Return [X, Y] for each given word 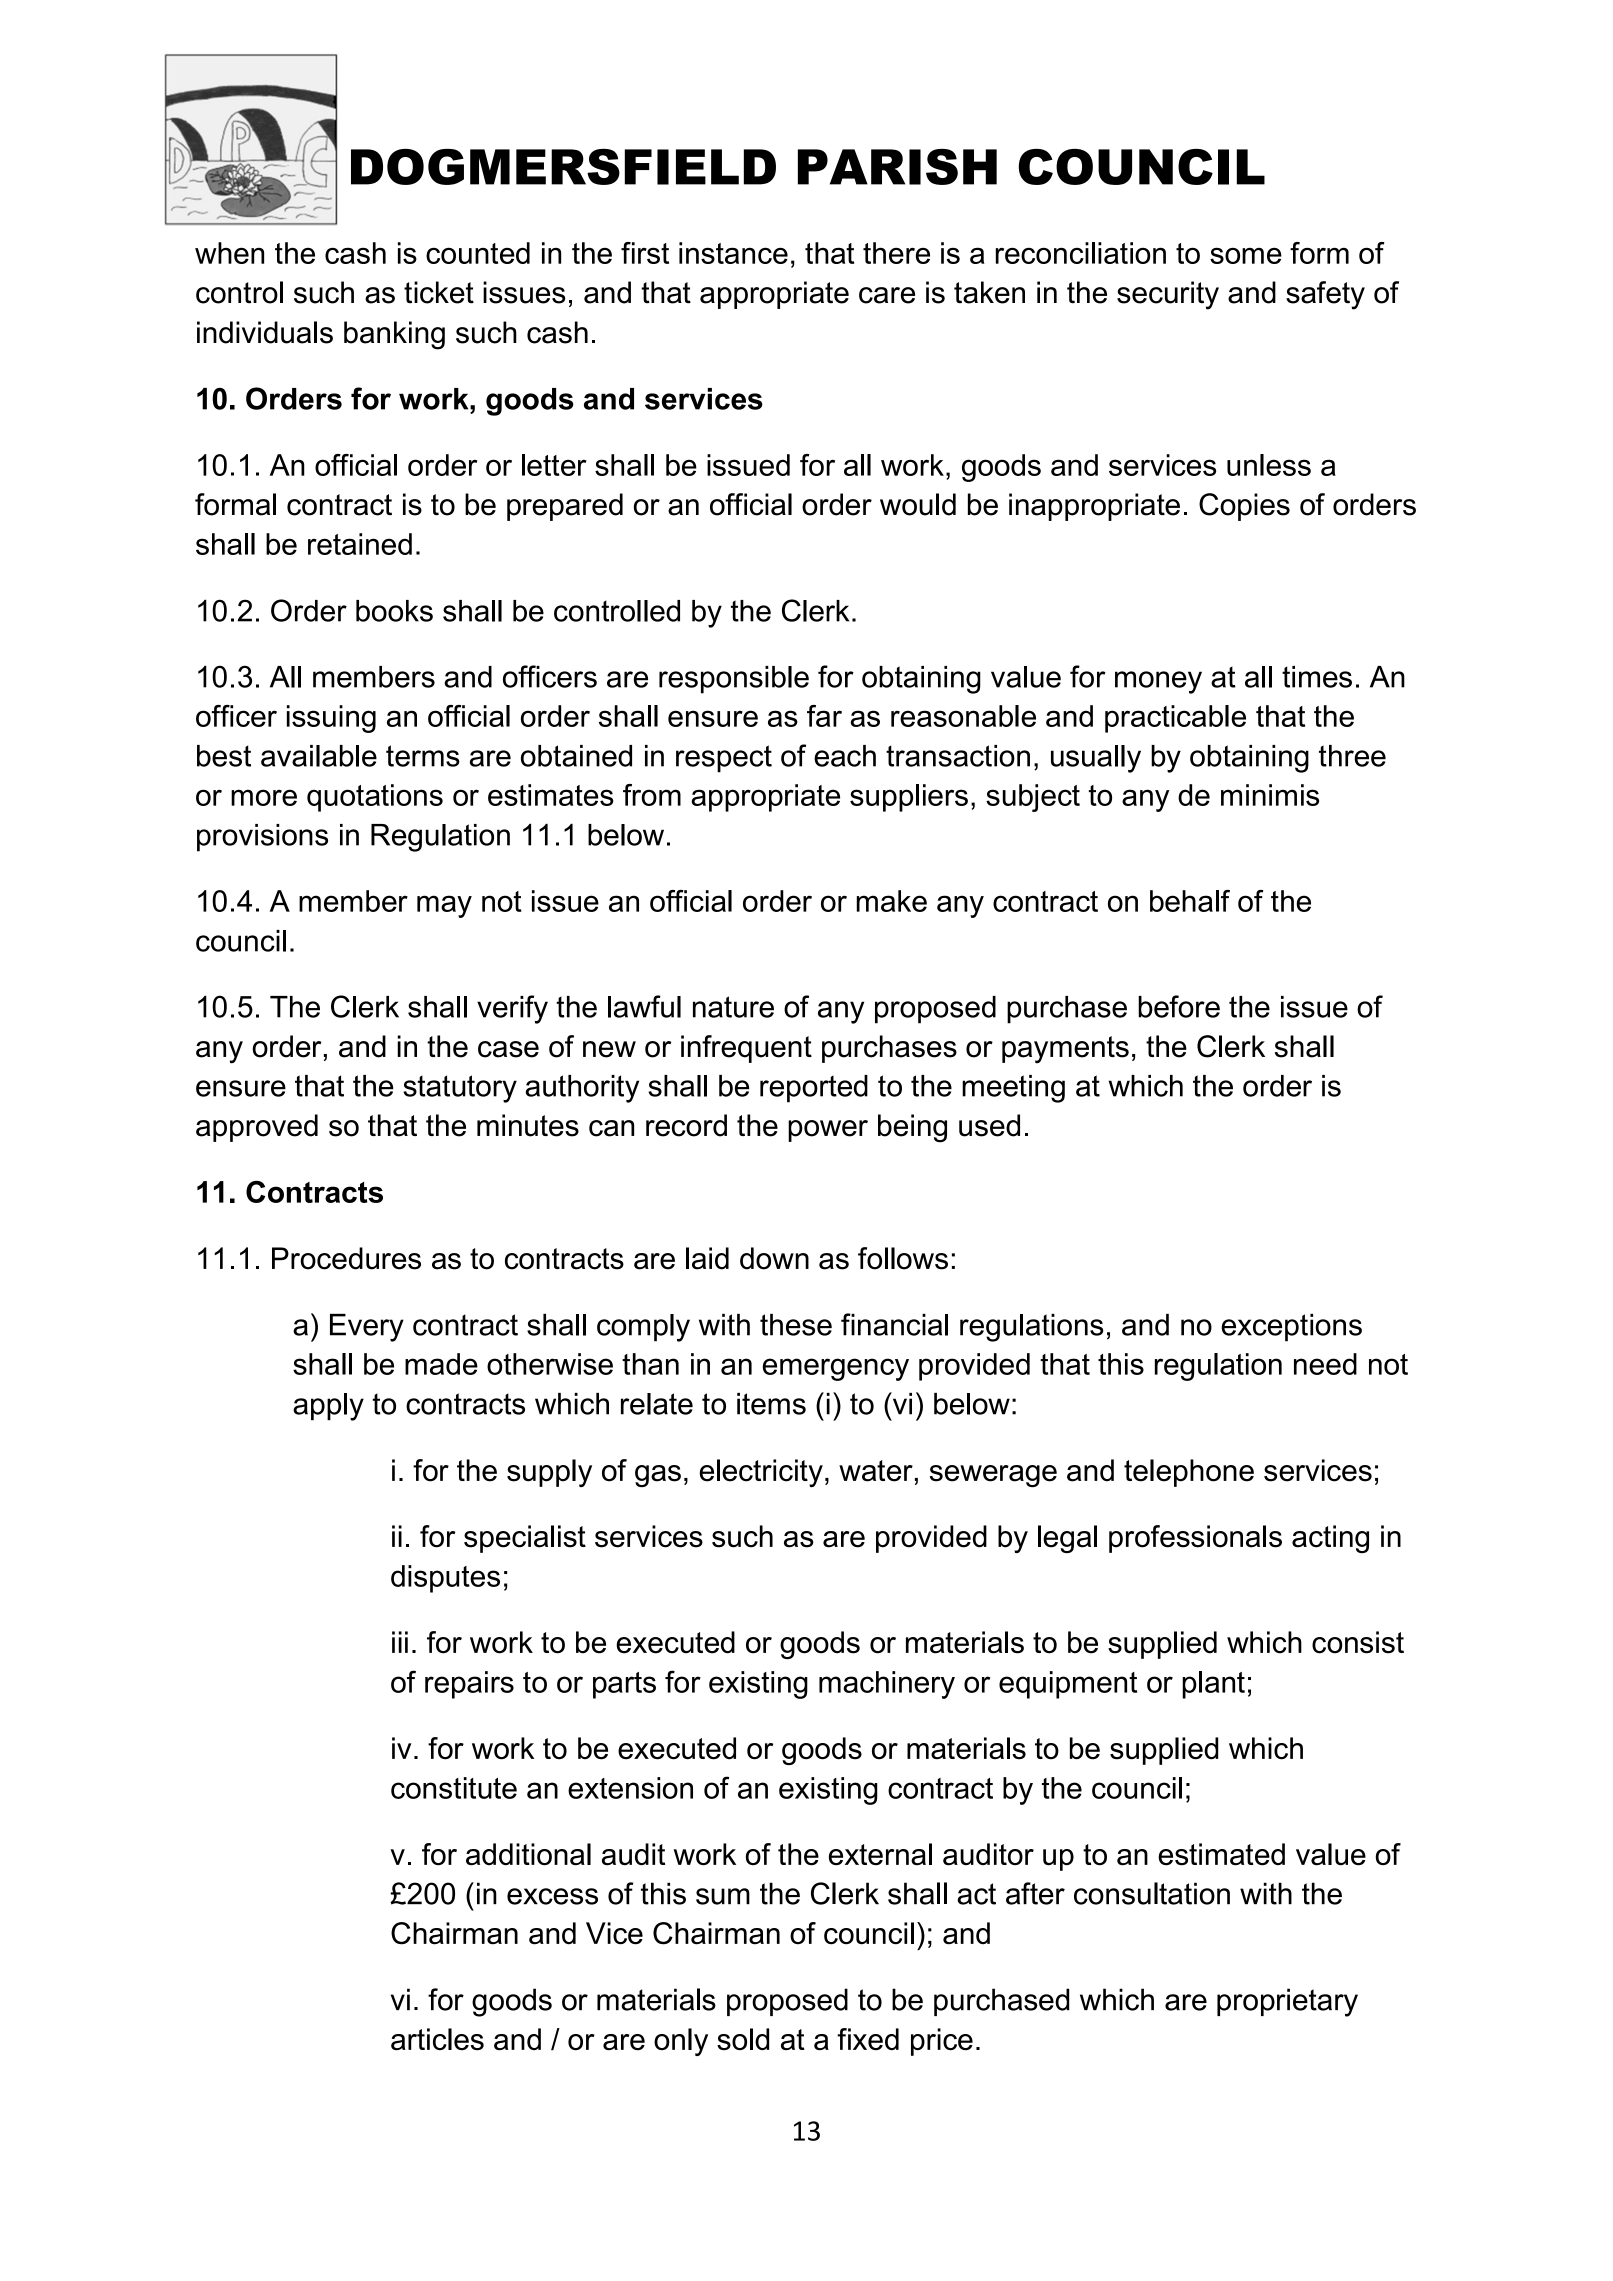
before [1179, 1006]
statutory [460, 1089]
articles [437, 2039]
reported [814, 1089]
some [1246, 256]
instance [733, 253]
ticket [439, 292]
